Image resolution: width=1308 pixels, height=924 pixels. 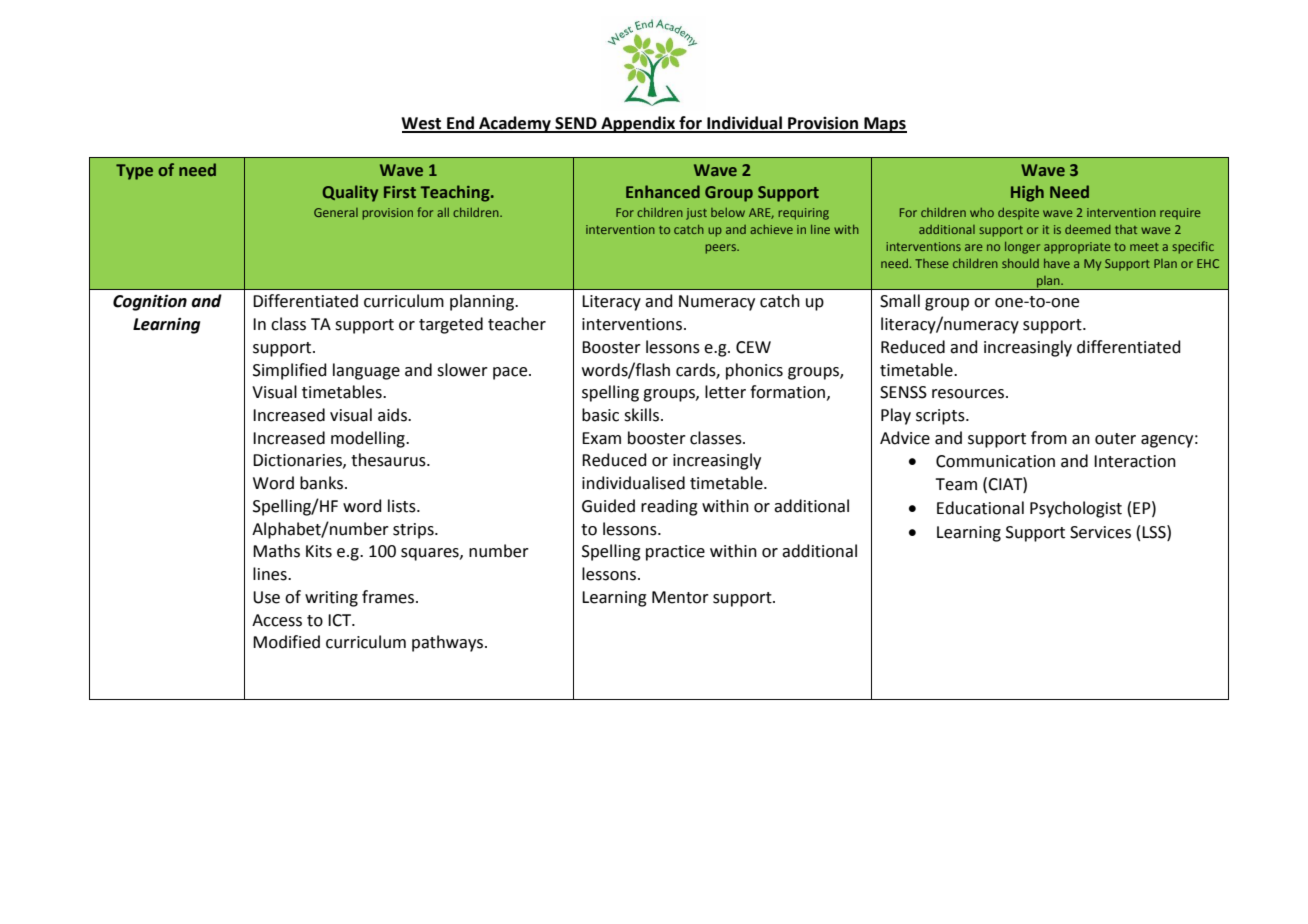 I want to click on Access, so click(x=277, y=620).
